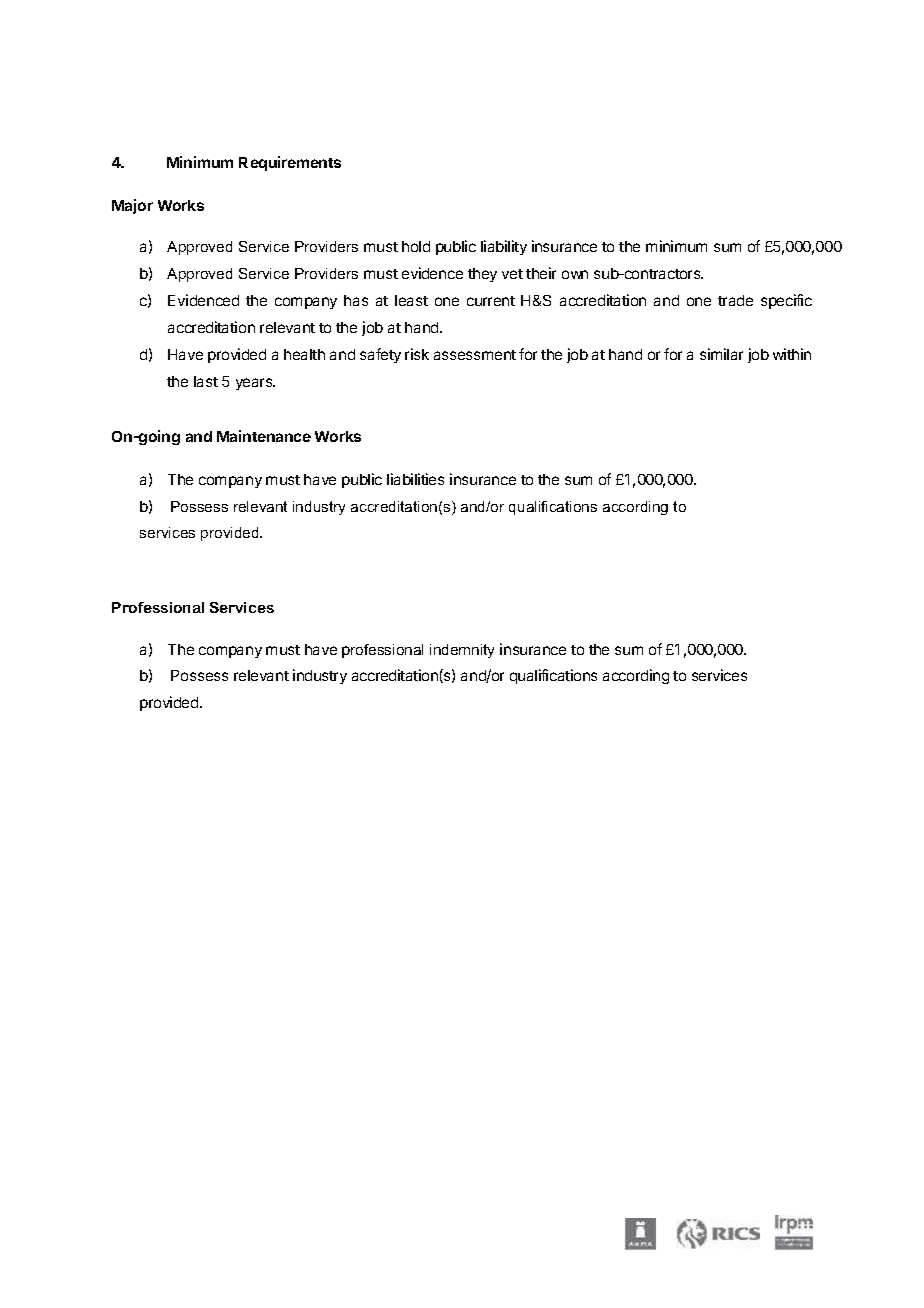  I want to click on Requirements, so click(290, 163).
